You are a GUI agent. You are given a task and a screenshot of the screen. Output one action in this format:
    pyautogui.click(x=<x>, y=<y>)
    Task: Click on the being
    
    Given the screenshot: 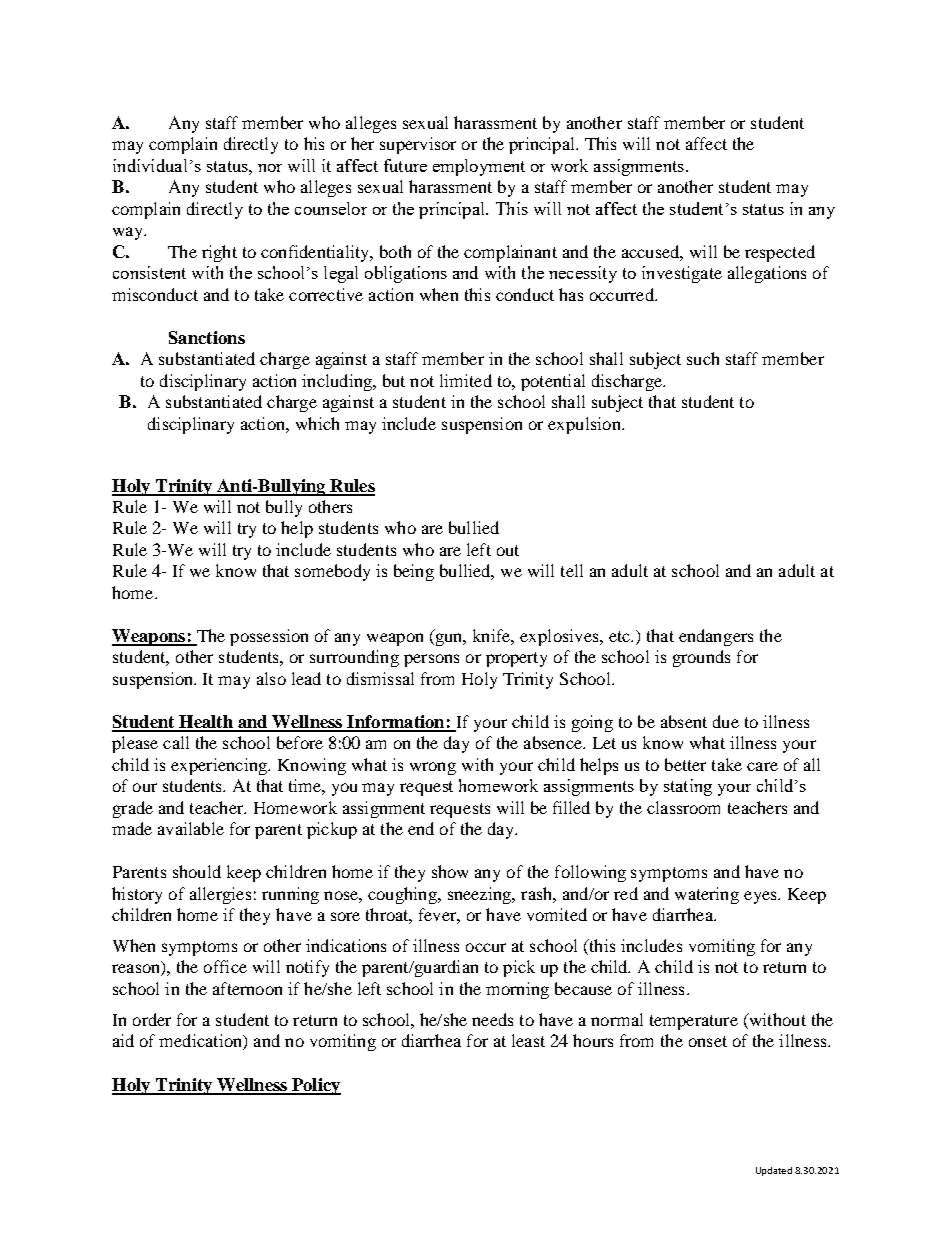 What is the action you would take?
    pyautogui.click(x=414, y=572)
